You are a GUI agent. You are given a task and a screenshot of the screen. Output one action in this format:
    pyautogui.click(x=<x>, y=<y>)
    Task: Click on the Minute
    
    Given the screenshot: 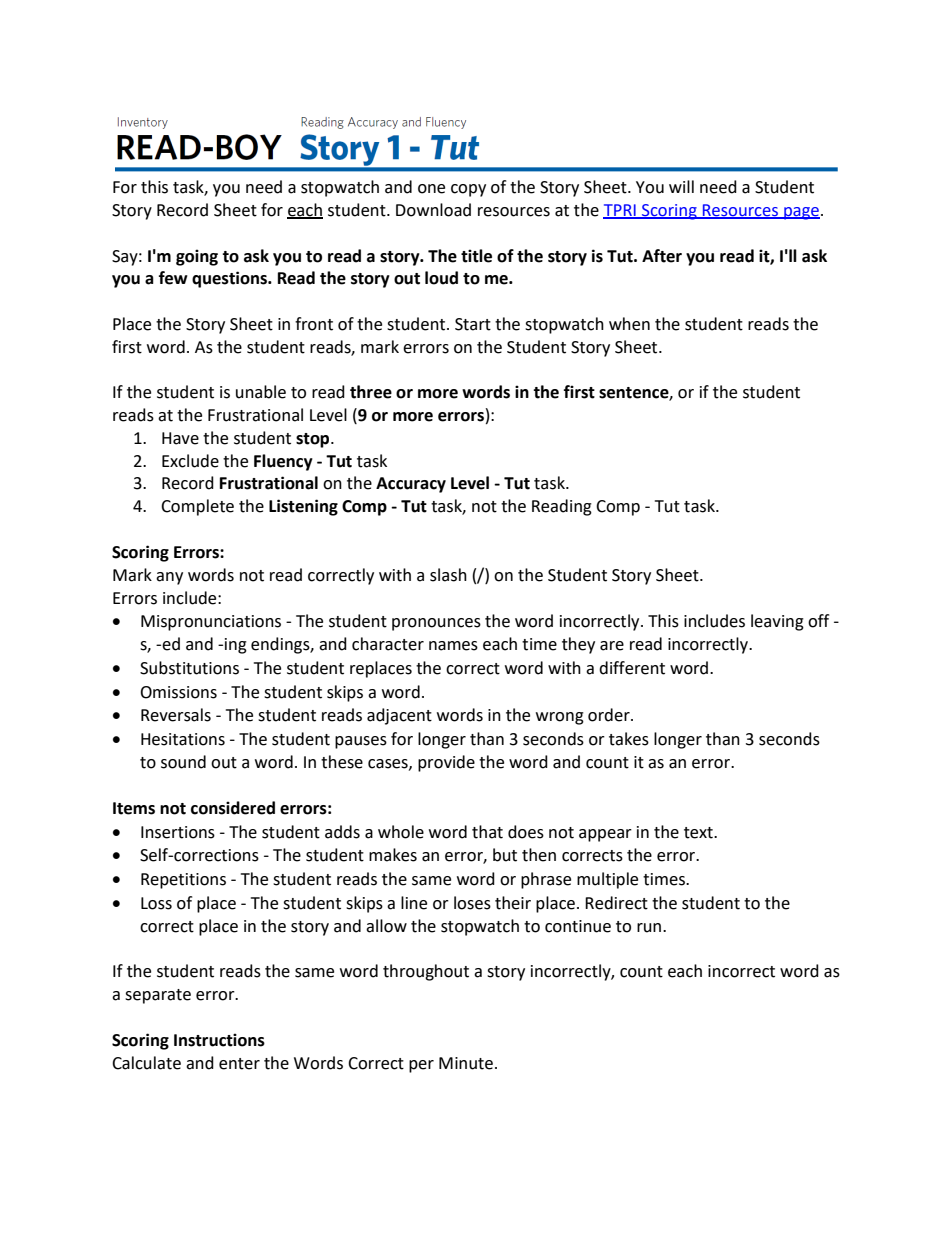 What is the action you would take?
    pyautogui.click(x=466, y=1063)
